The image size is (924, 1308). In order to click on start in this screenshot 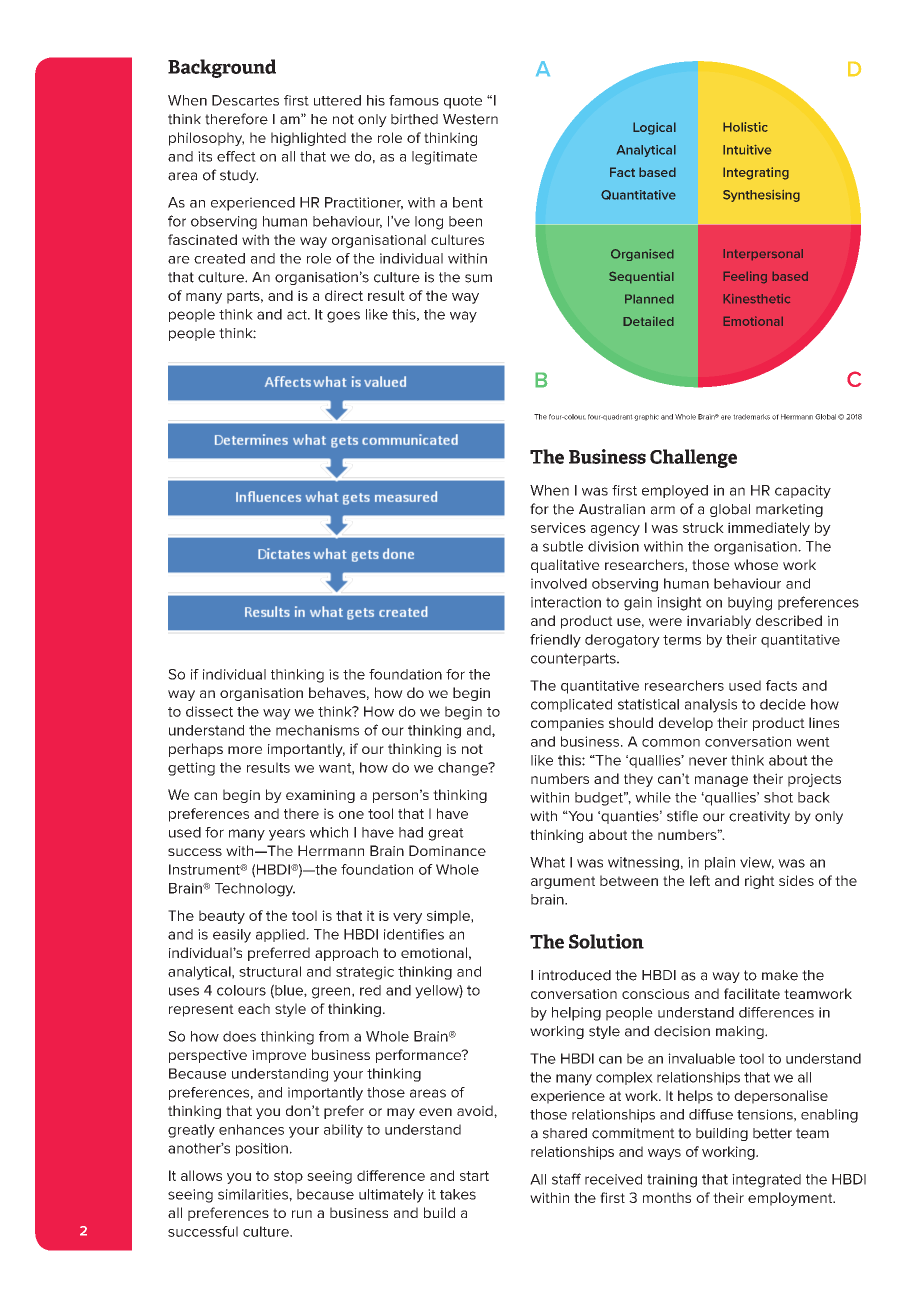, I will do `click(474, 1176)`.
